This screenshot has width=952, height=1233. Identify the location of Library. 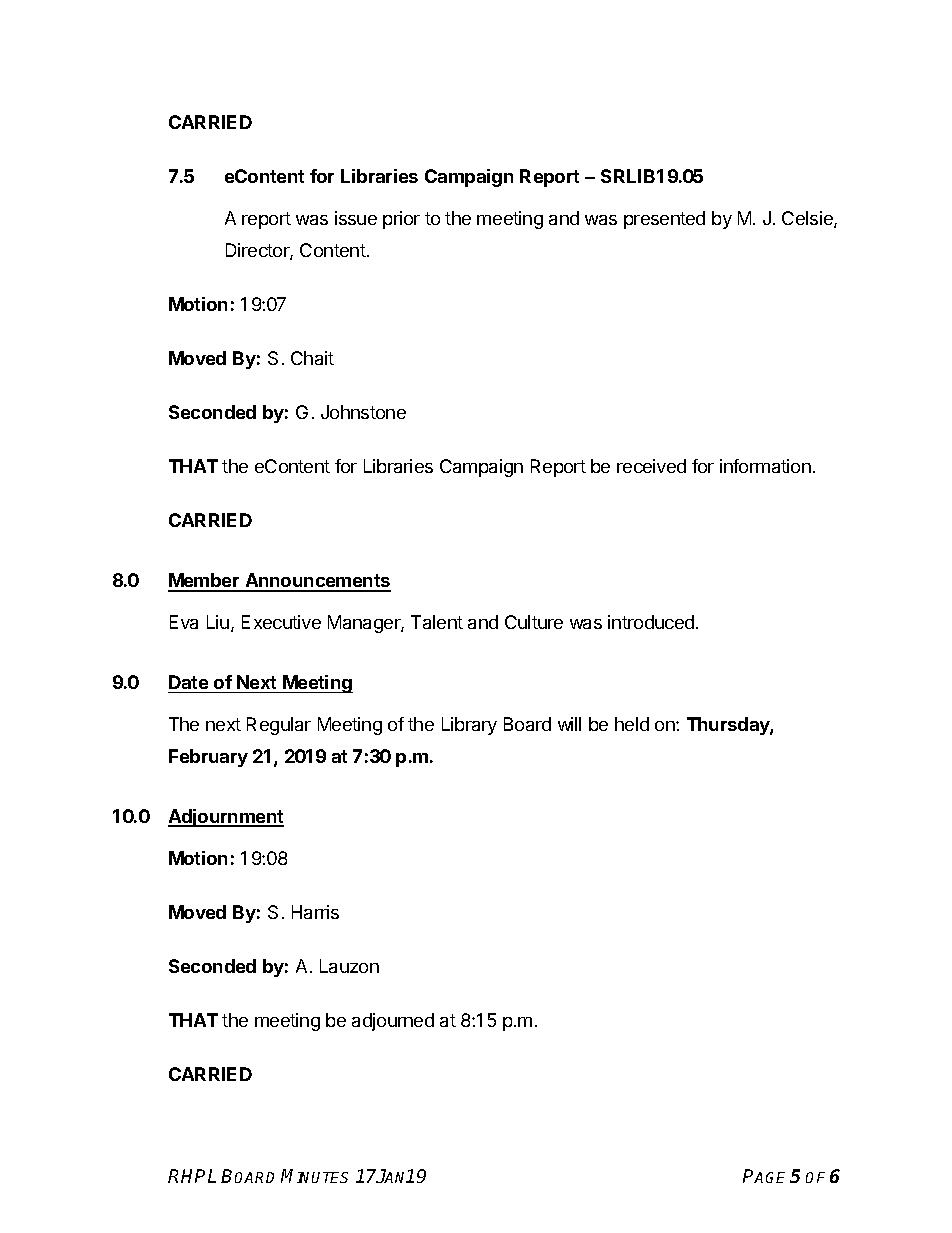
(469, 726).
